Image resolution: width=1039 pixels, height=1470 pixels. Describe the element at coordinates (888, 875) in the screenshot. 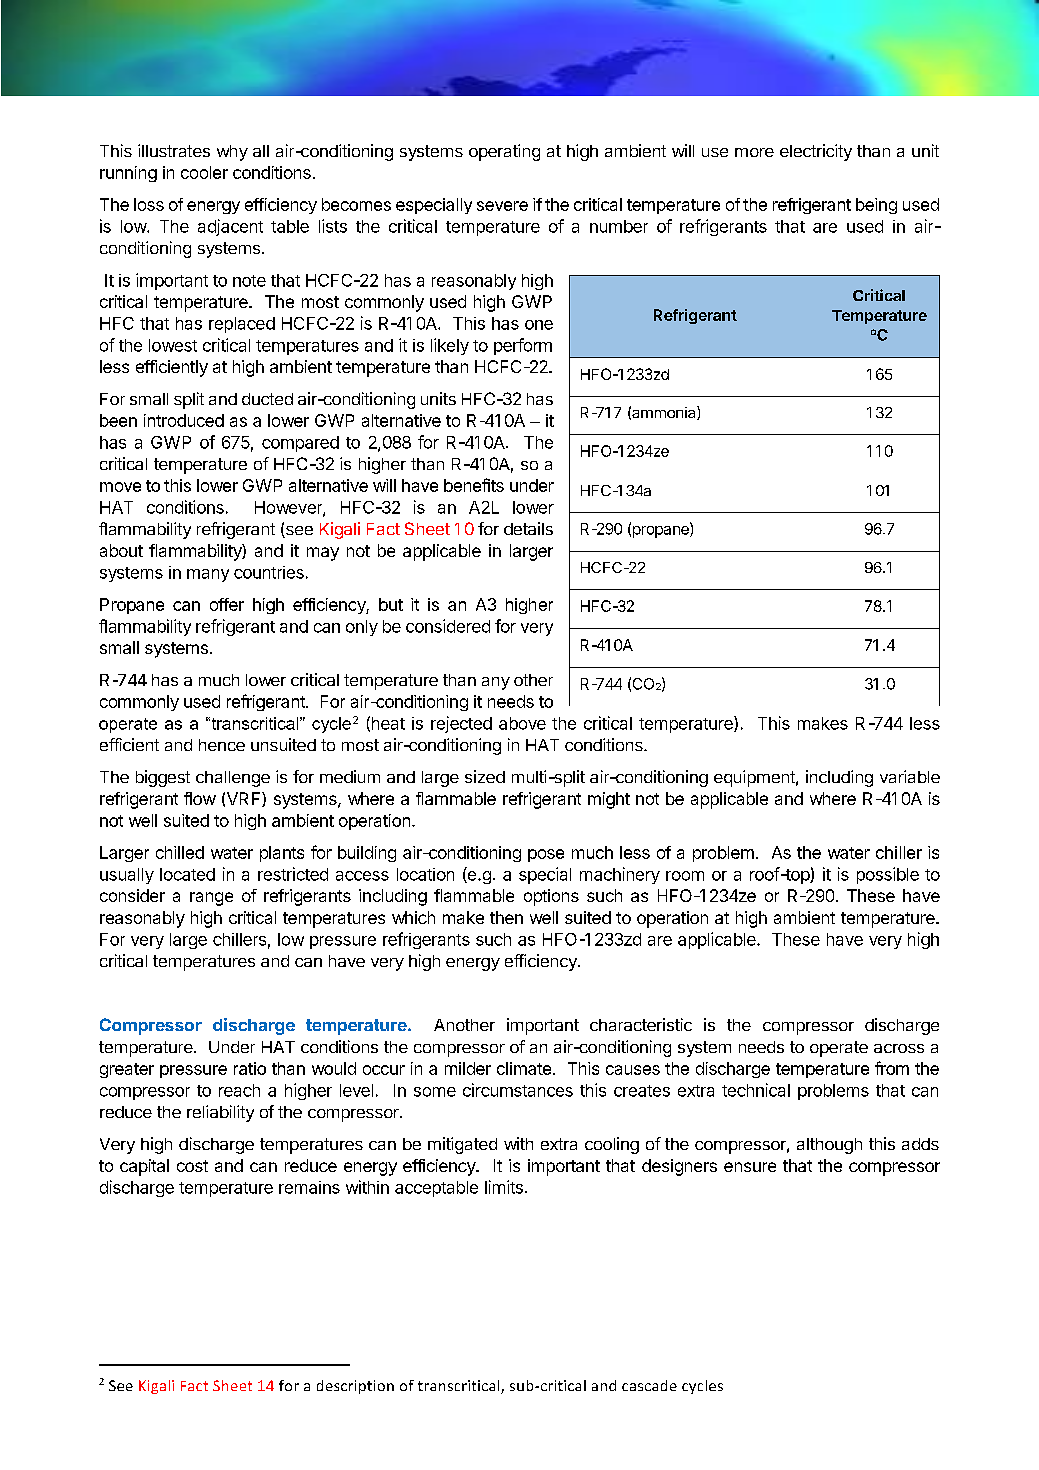

I see `possible` at that location.
